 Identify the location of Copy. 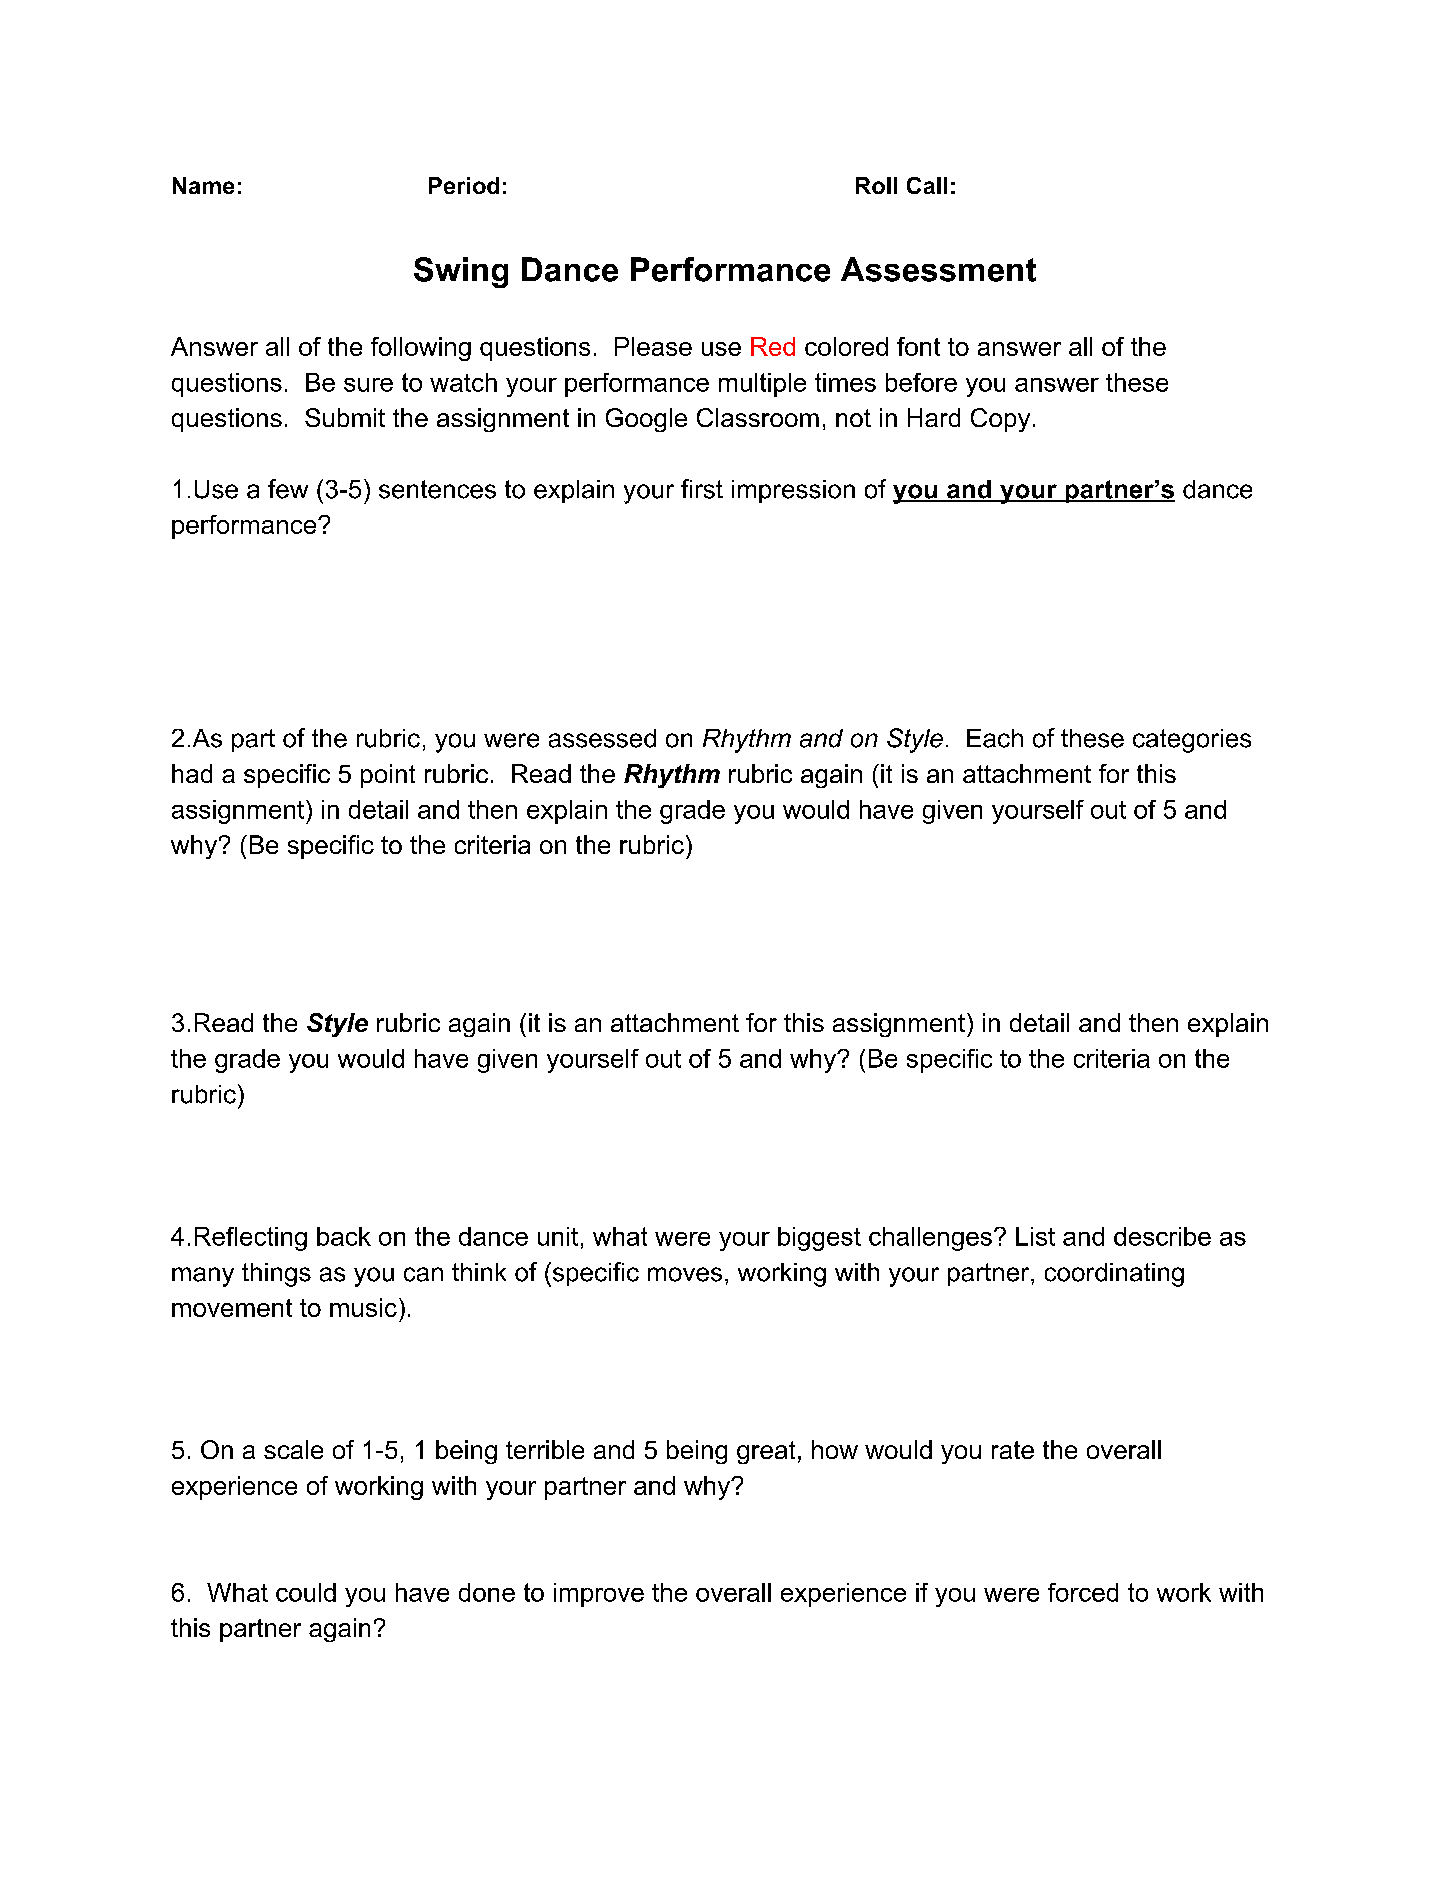
(1000, 420).
